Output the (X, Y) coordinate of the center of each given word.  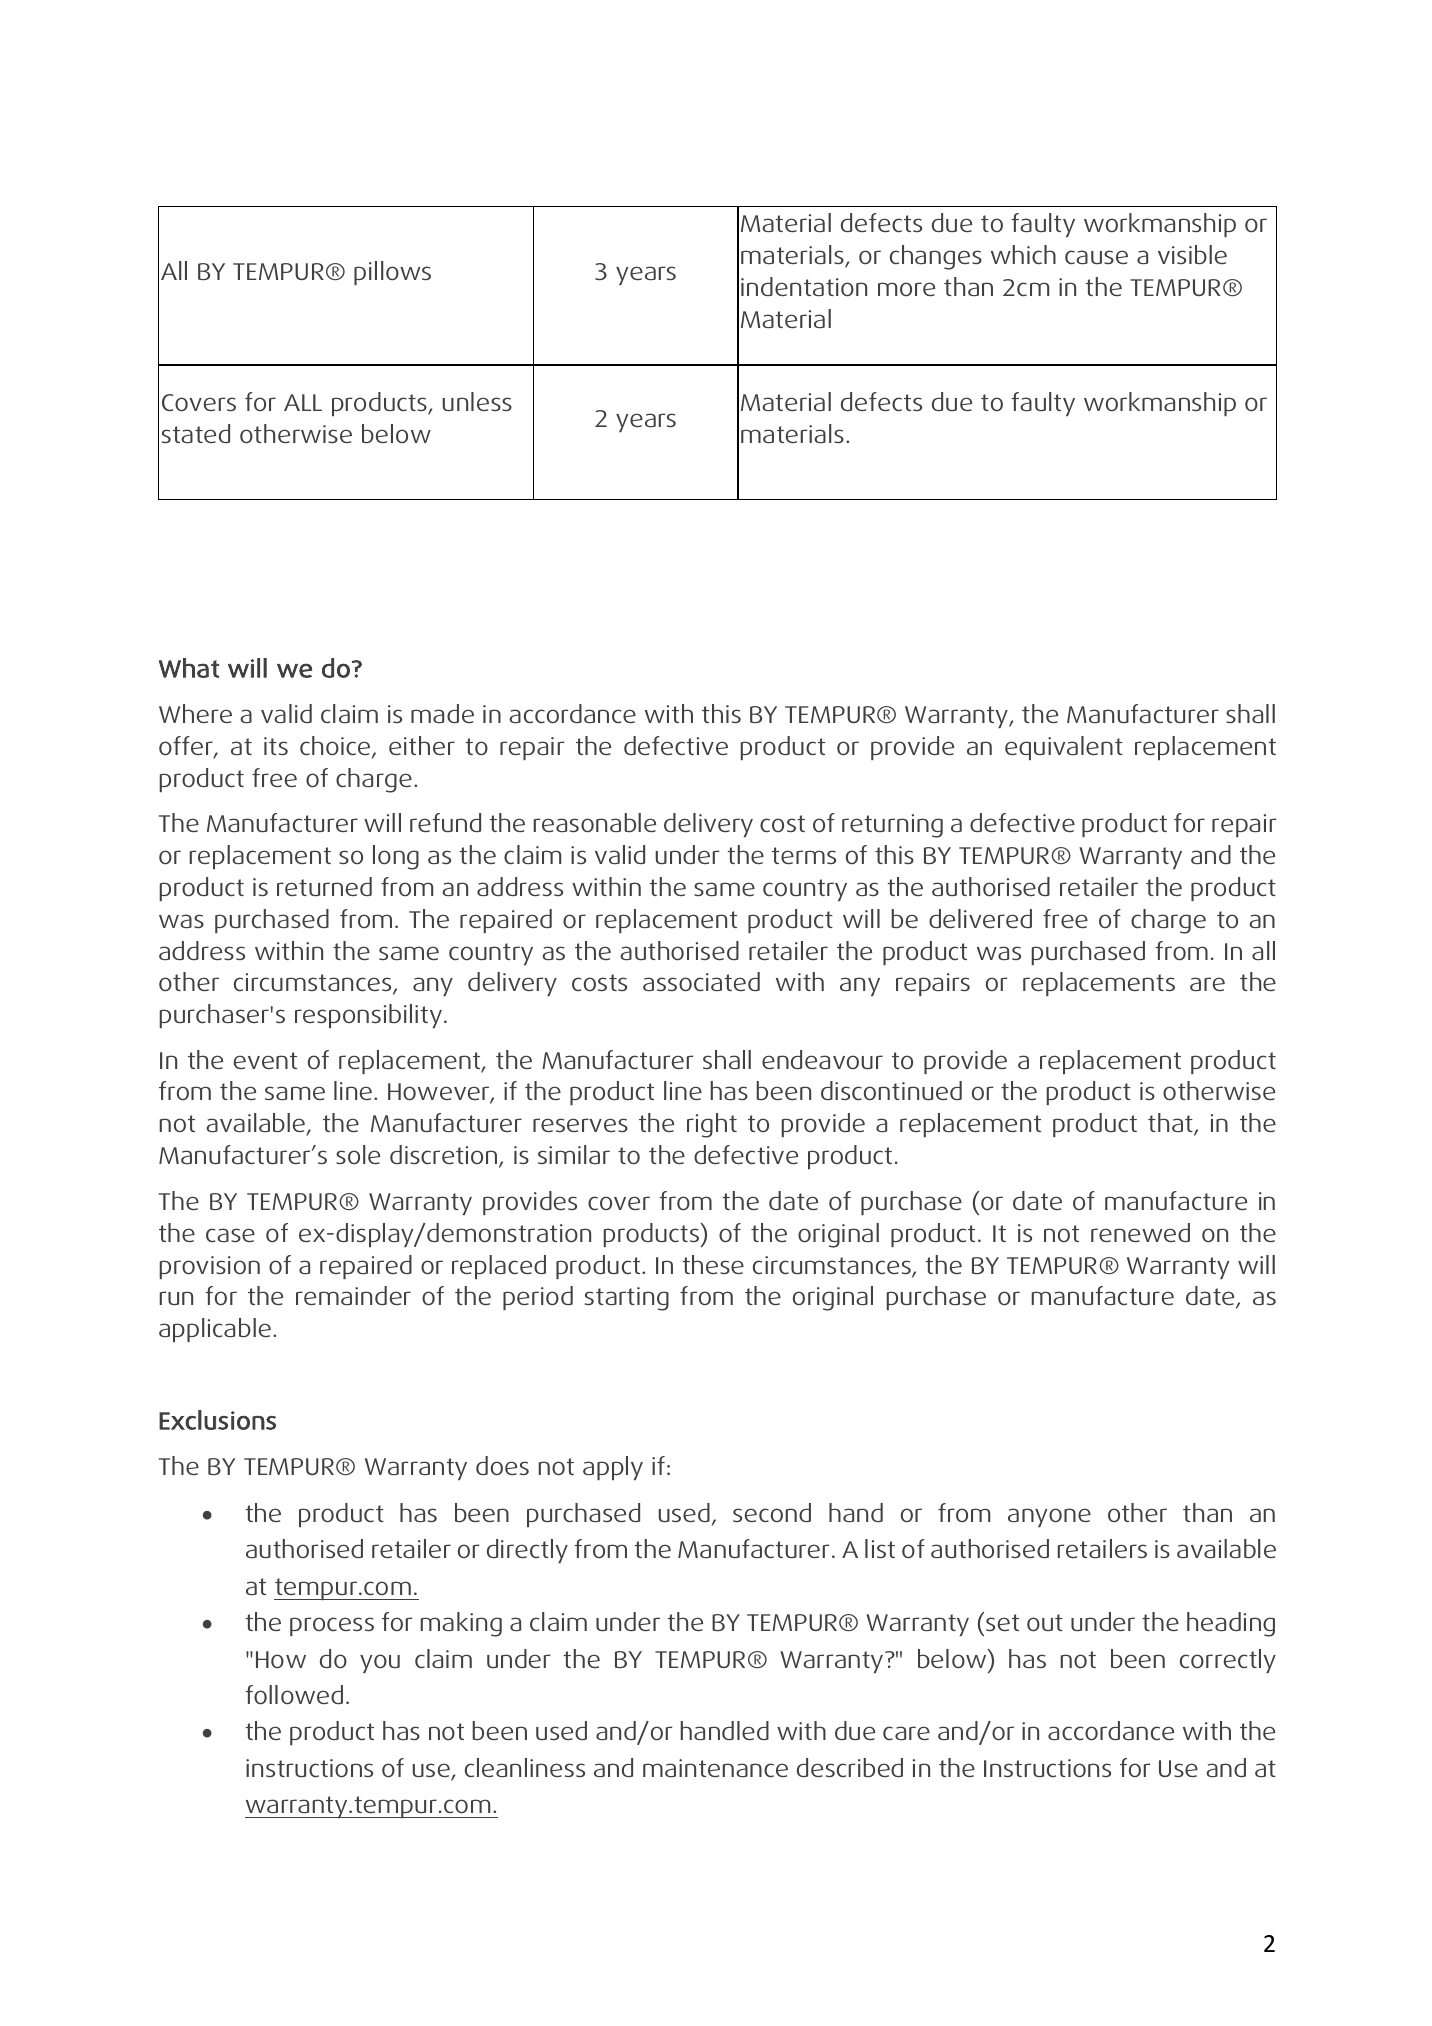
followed (294, 1695)
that (1171, 1124)
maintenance (715, 1768)
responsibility (368, 1016)
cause (1096, 257)
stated (196, 434)
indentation (804, 287)
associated (701, 982)
